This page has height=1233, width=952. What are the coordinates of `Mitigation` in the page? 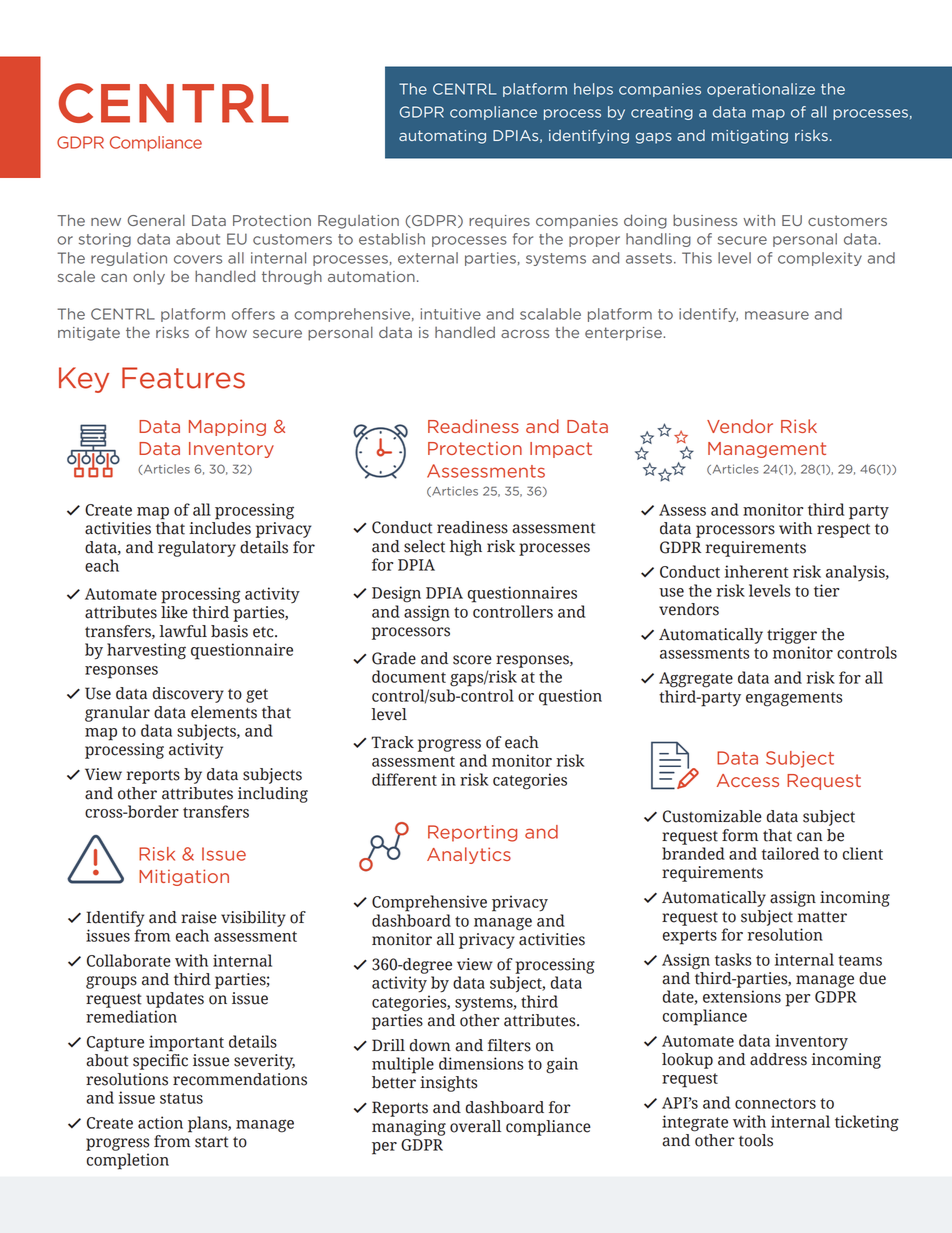 It's located at (184, 877).
